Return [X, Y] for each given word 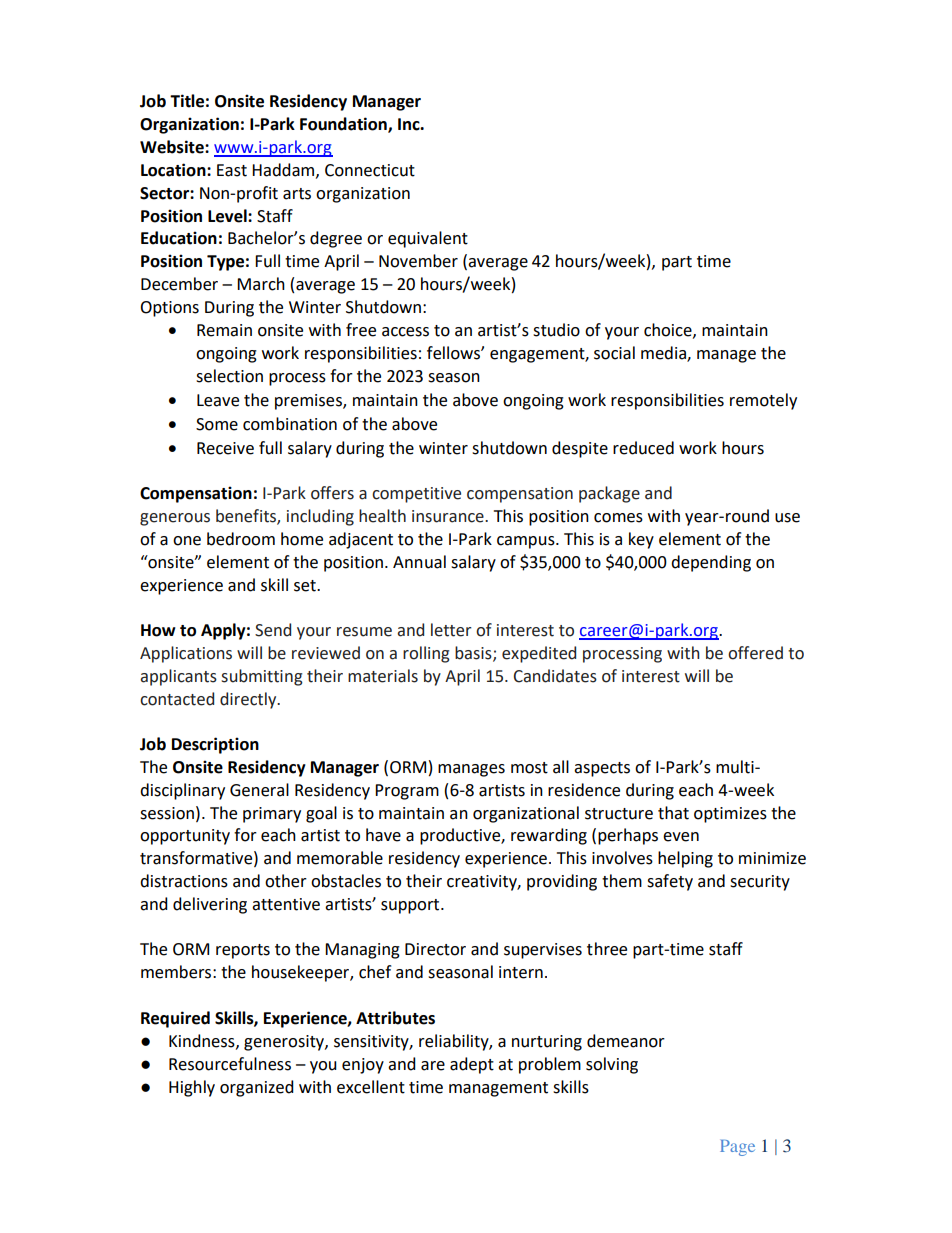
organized [257, 1088]
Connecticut [370, 170]
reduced [643, 448]
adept [472, 1065]
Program [407, 792]
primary [272, 815]
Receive [225, 448]
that [673, 813]
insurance [449, 516]
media [664, 354]
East [232, 170]
